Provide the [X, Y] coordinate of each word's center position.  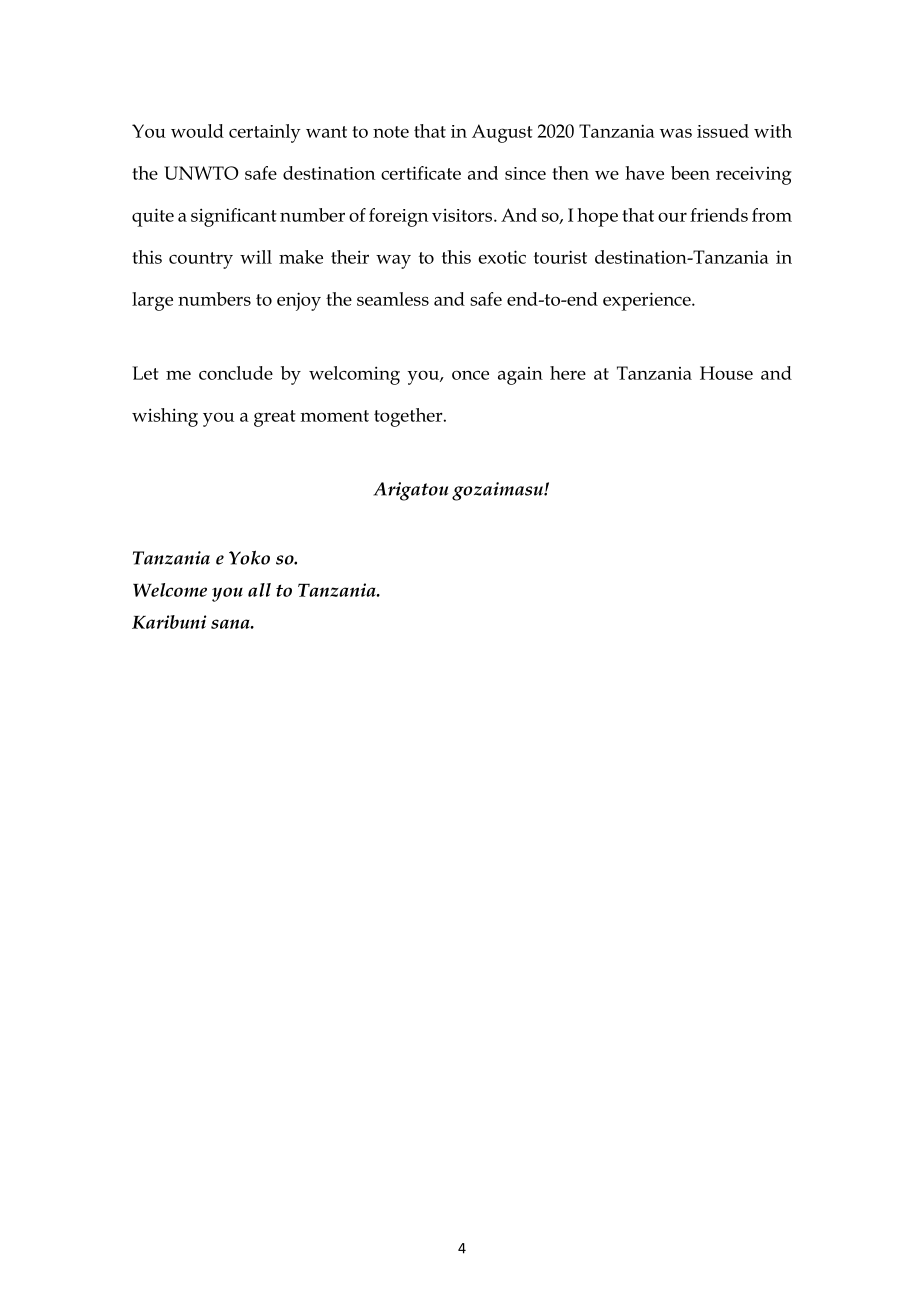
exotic [502, 257]
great [275, 418]
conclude [236, 373]
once [470, 375]
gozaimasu [498, 491]
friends [719, 215]
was [676, 133]
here [568, 373]
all [259, 590]
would [197, 131]
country [201, 260]
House [726, 373]
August [502, 133]
